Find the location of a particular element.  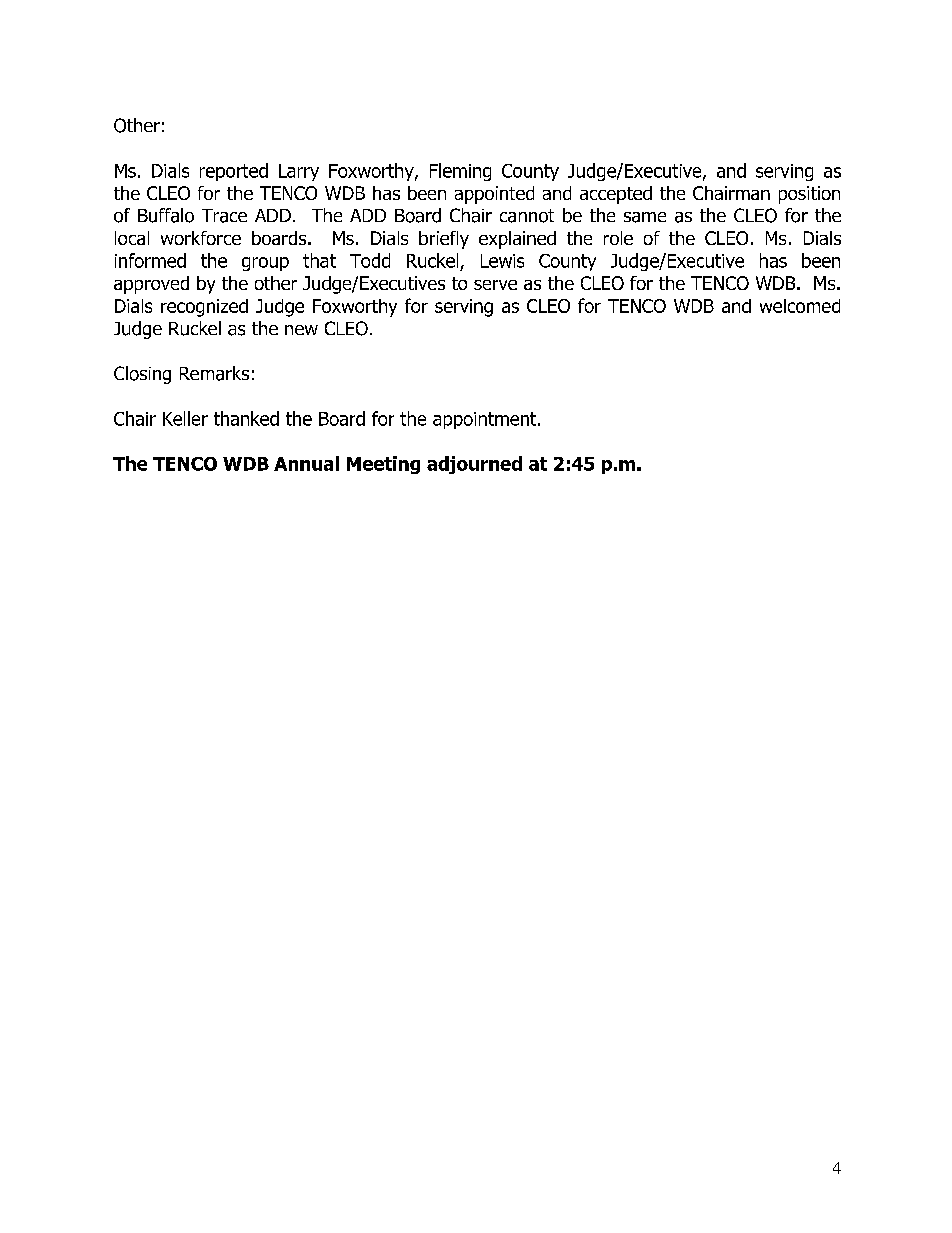

reported is located at coordinates (234, 172).
